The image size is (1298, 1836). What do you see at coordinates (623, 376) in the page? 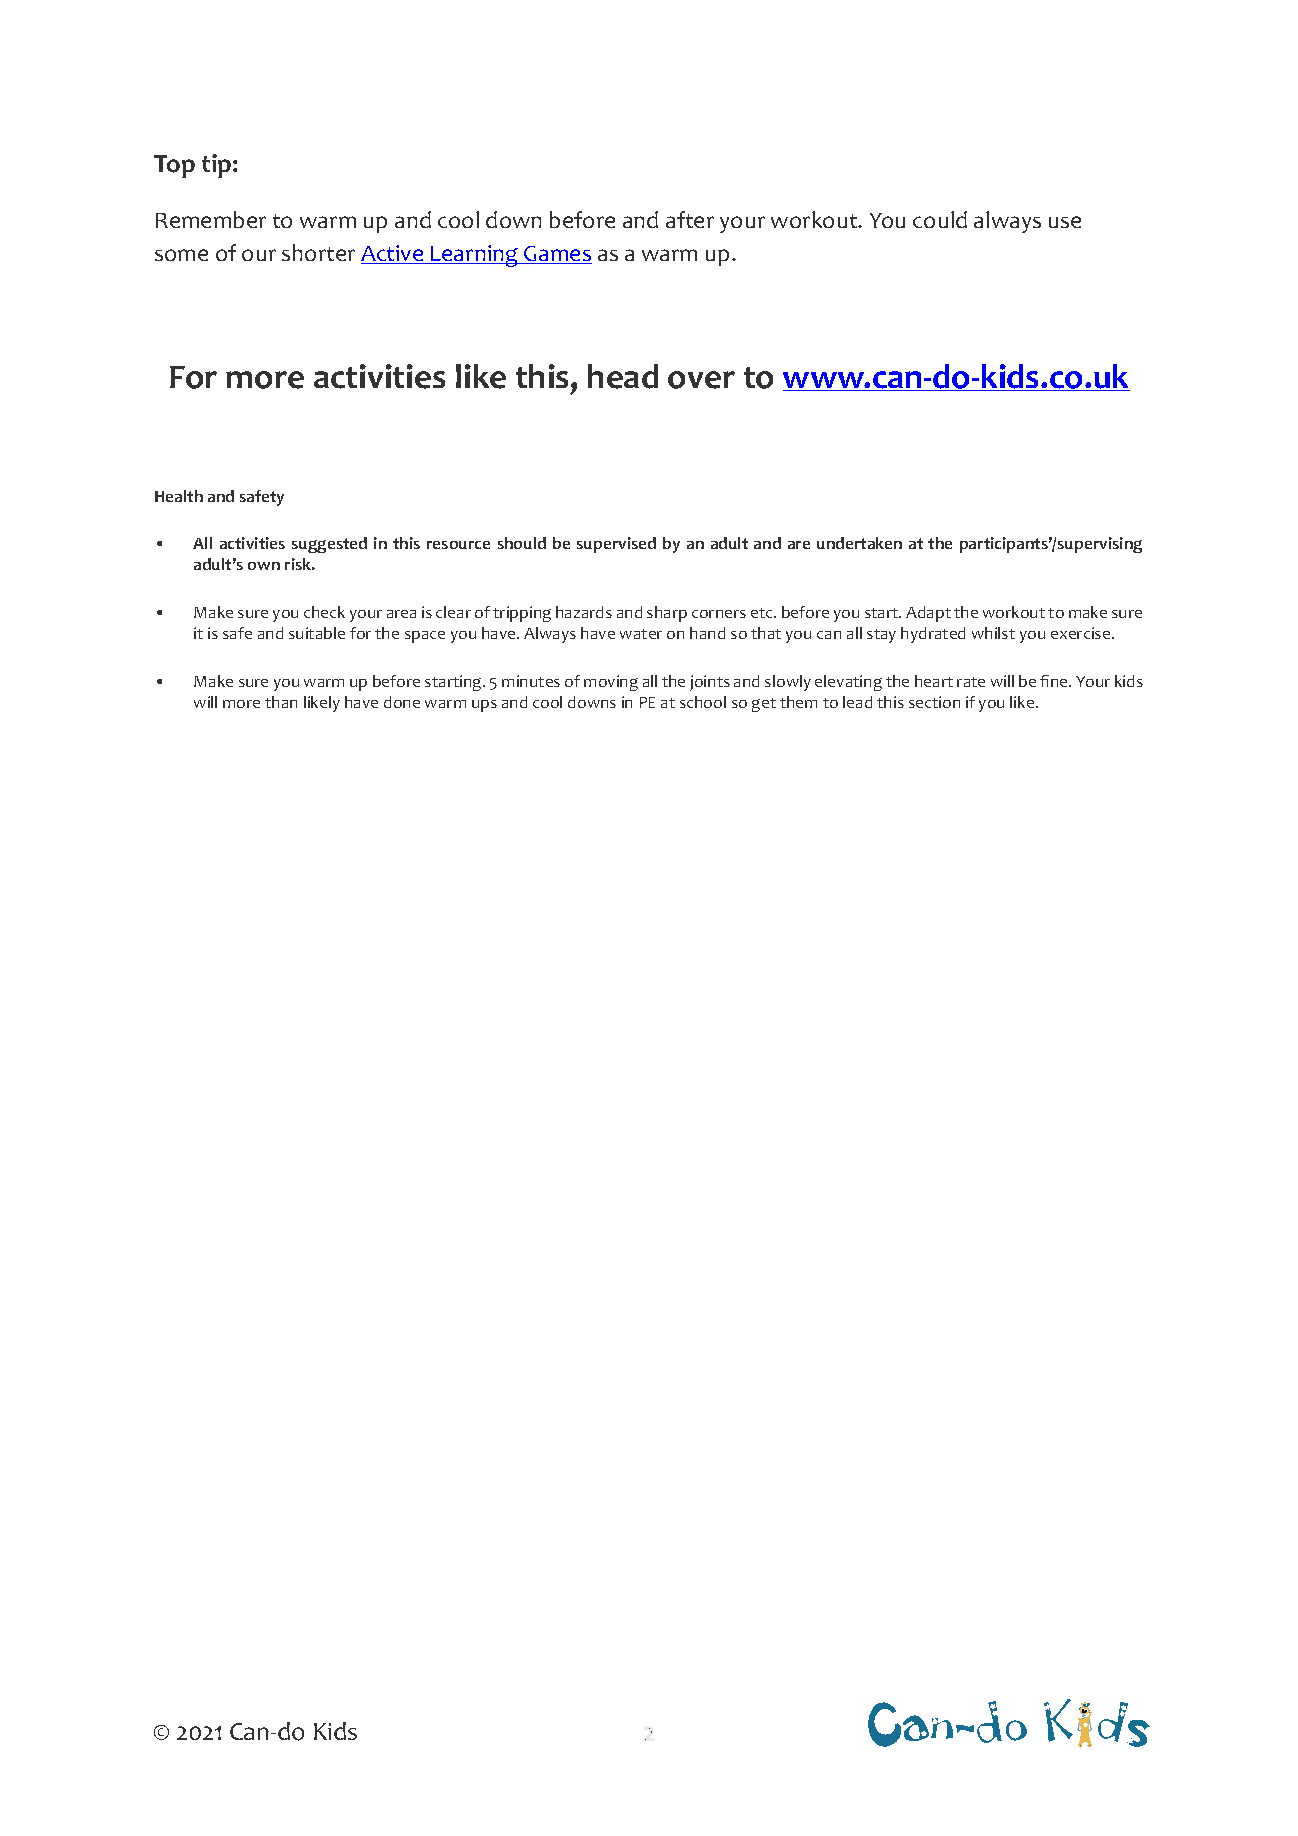
I see `head` at bounding box center [623, 376].
